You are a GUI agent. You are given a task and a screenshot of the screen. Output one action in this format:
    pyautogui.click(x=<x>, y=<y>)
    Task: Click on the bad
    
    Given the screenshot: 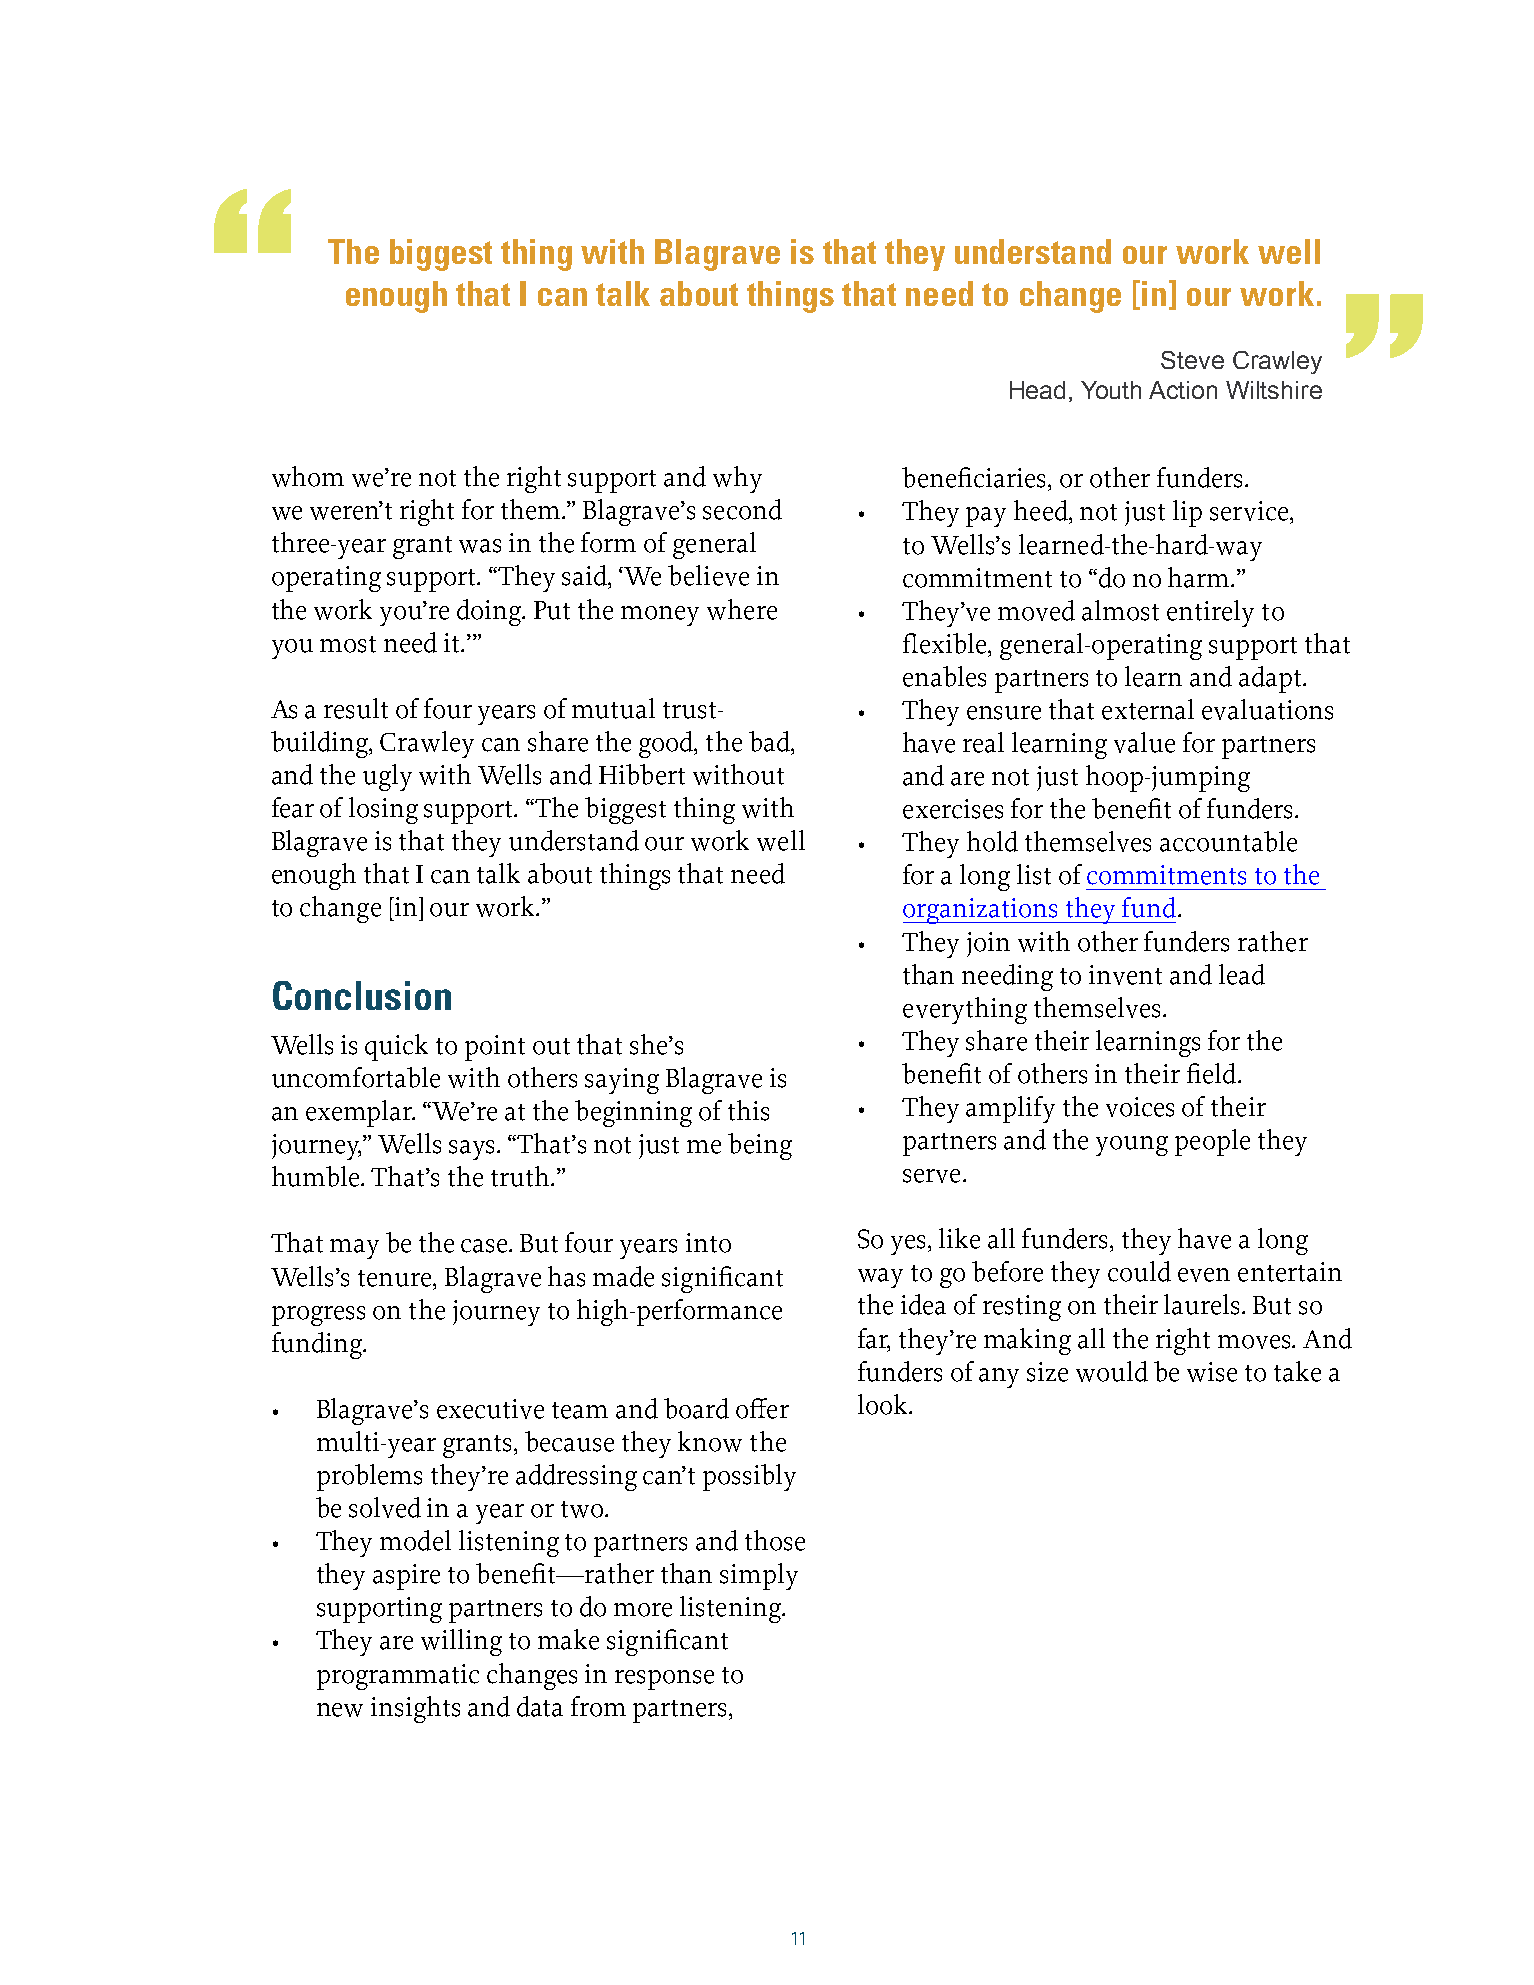 What is the action you would take?
    pyautogui.click(x=770, y=741)
